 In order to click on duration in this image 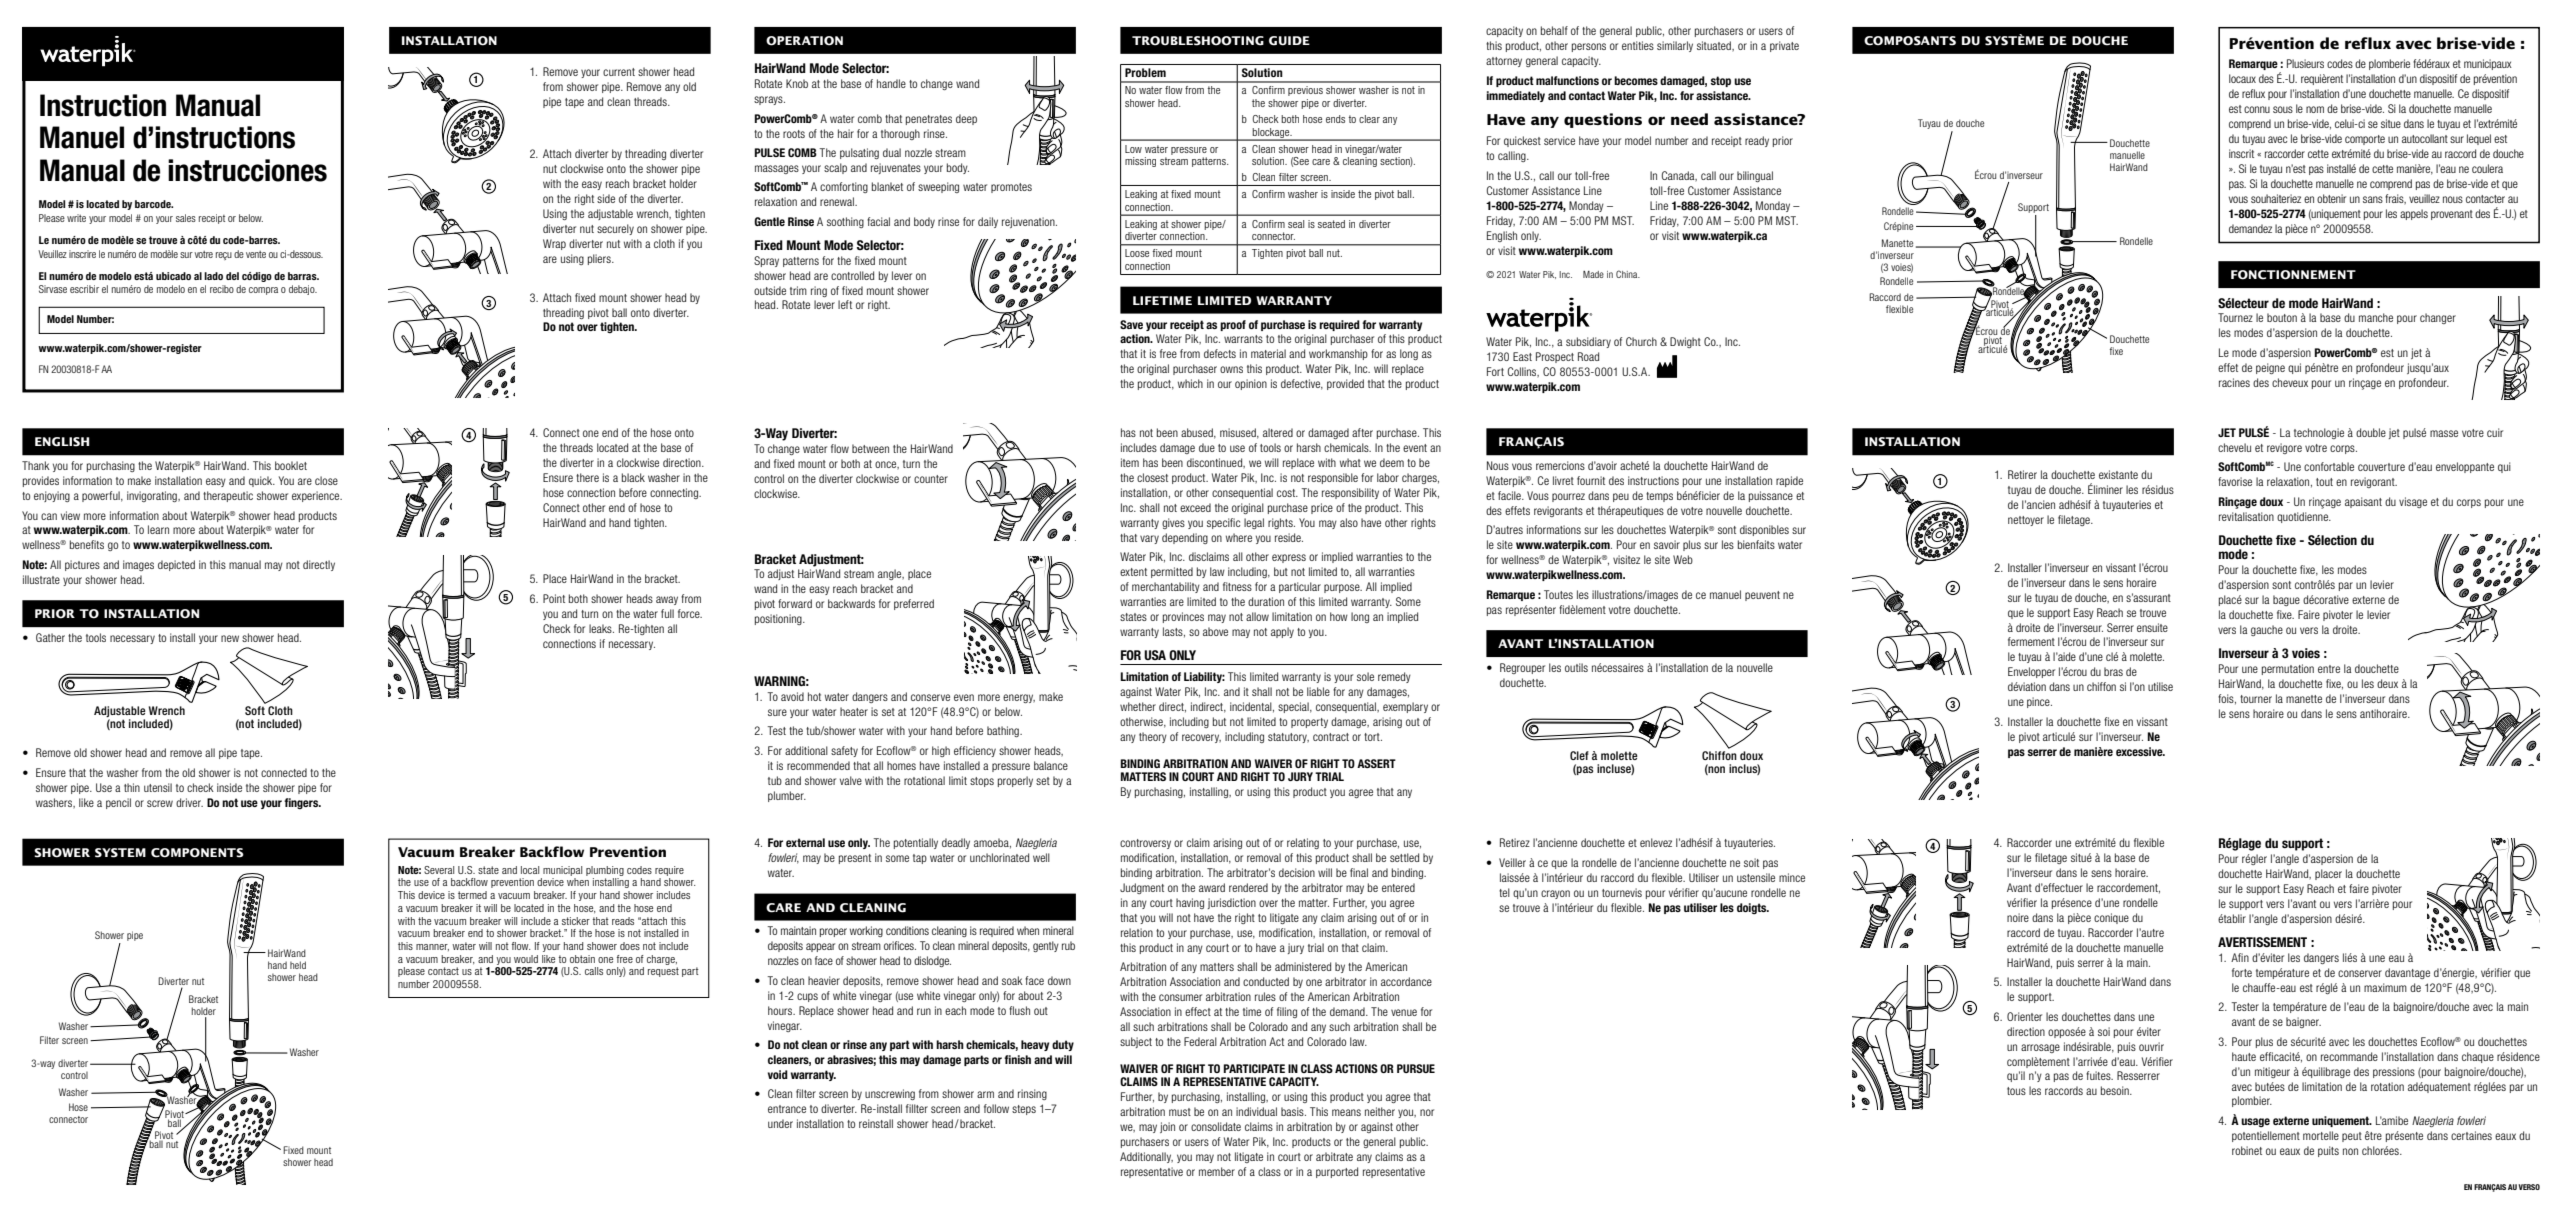, I will do `click(1266, 601)`.
